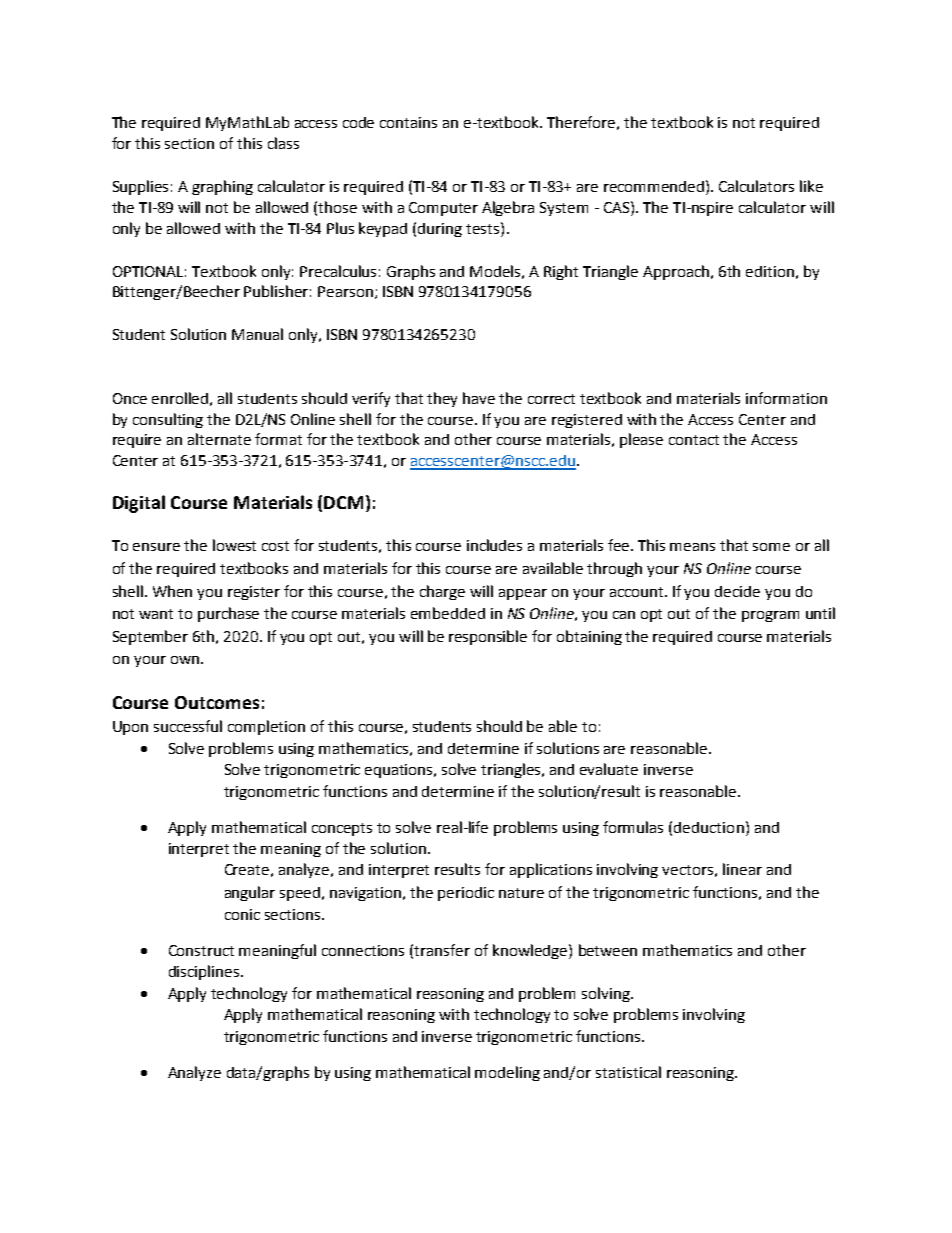  I want to click on statistical, so click(628, 1072).
